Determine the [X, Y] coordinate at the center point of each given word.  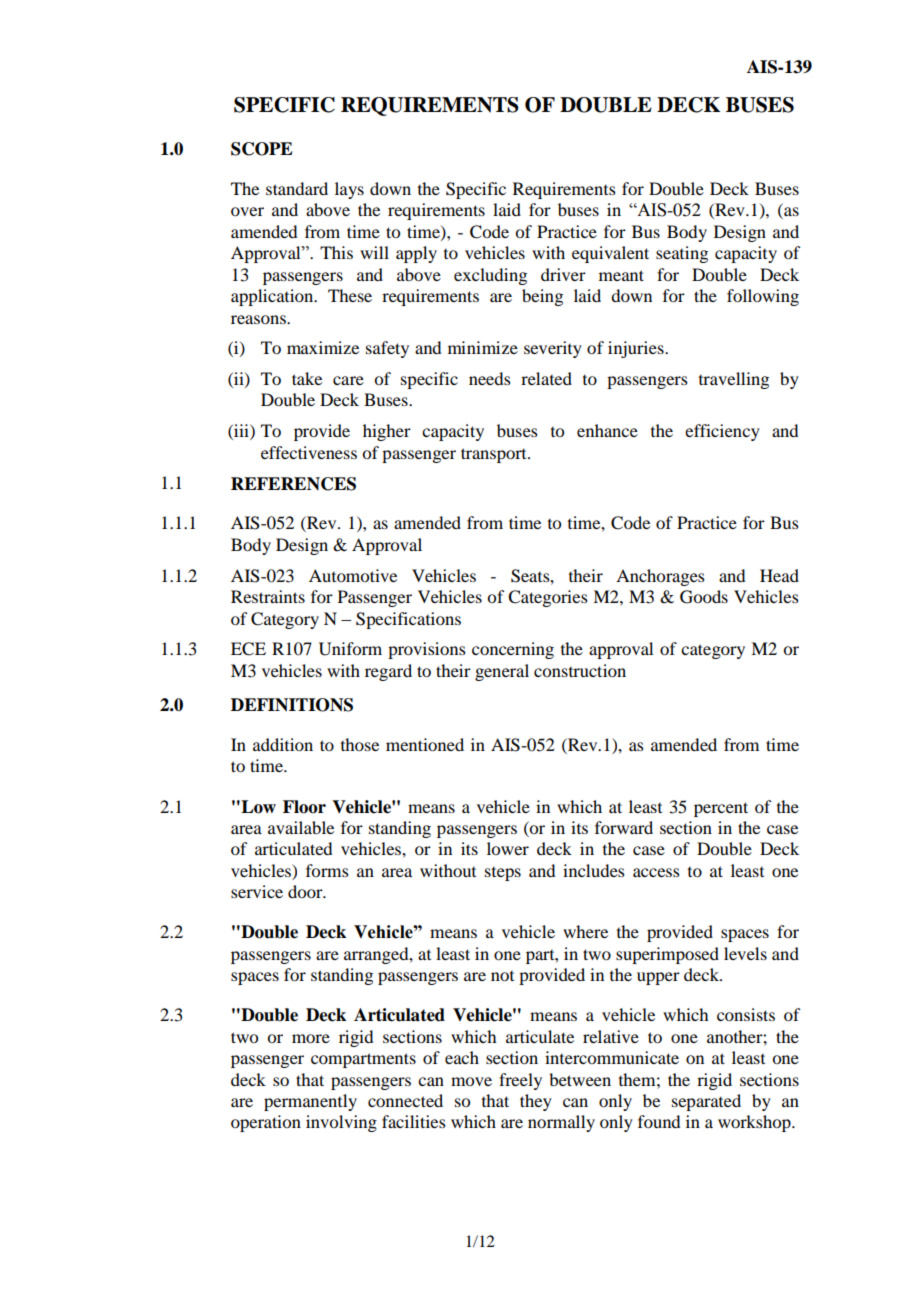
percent [721, 809]
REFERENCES [293, 484]
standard [297, 188]
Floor [304, 807]
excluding [490, 276]
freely [520, 1081]
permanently [310, 1102]
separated [706, 1102]
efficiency [722, 432]
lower [508, 848]
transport [495, 455]
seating [682, 254]
